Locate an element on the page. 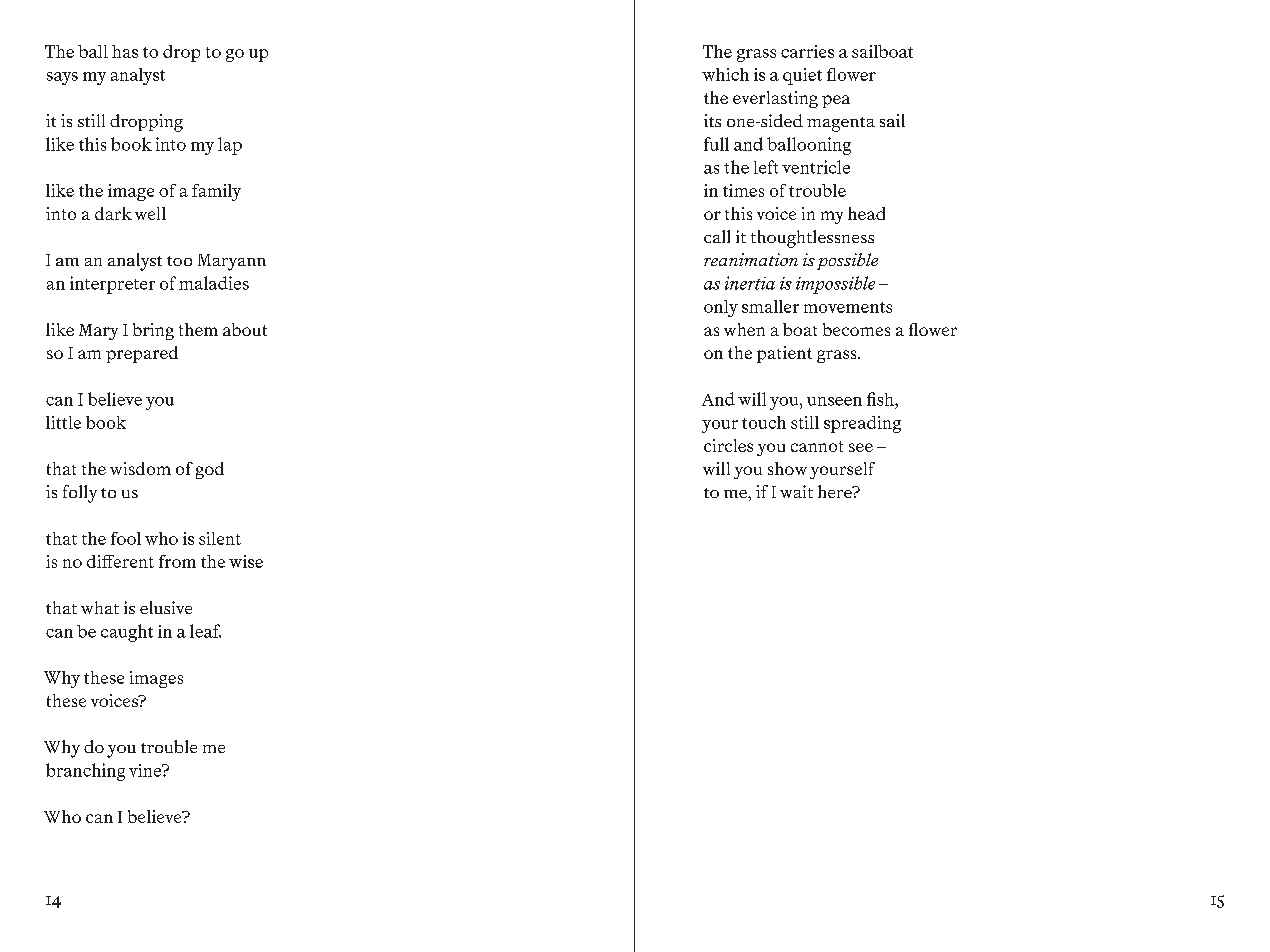 This image has width=1270, height=952. touch is located at coordinates (764, 422).
